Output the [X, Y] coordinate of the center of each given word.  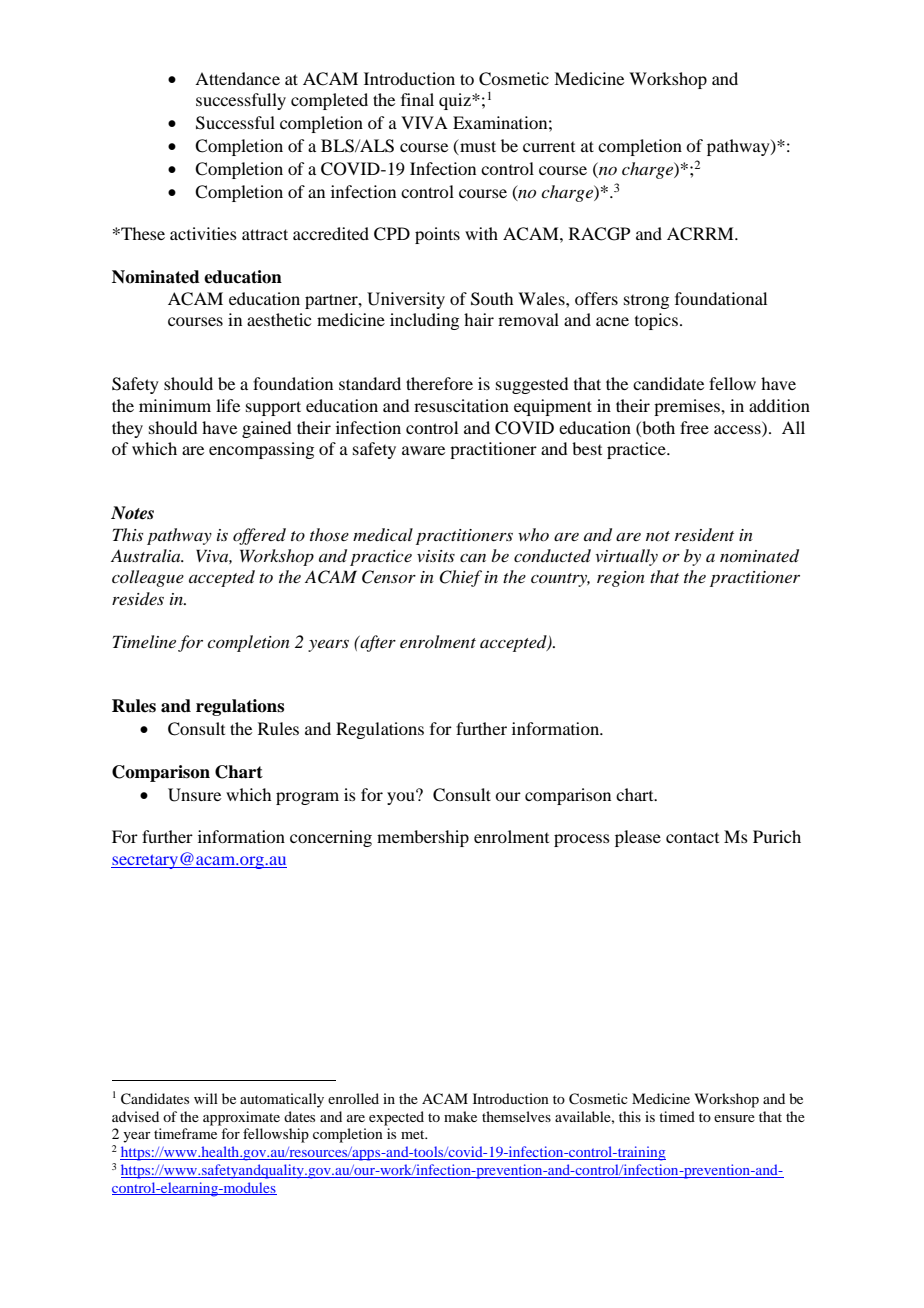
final [417, 99]
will [206, 1098]
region [621, 579]
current [549, 147]
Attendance [237, 78]
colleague [148, 578]
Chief [460, 578]
